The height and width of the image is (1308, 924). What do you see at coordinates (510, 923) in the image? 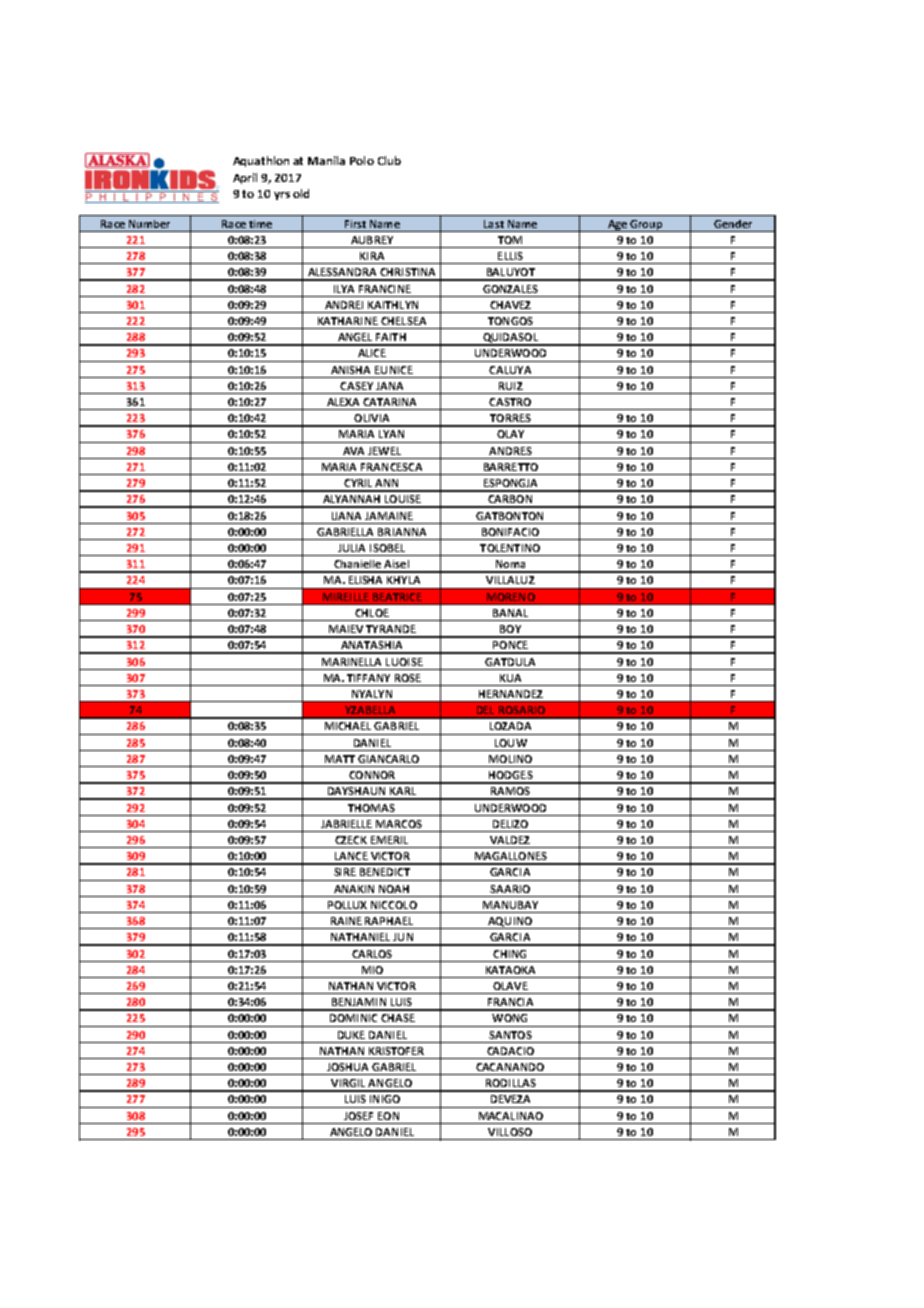
I see `AQUINO` at bounding box center [510, 923].
